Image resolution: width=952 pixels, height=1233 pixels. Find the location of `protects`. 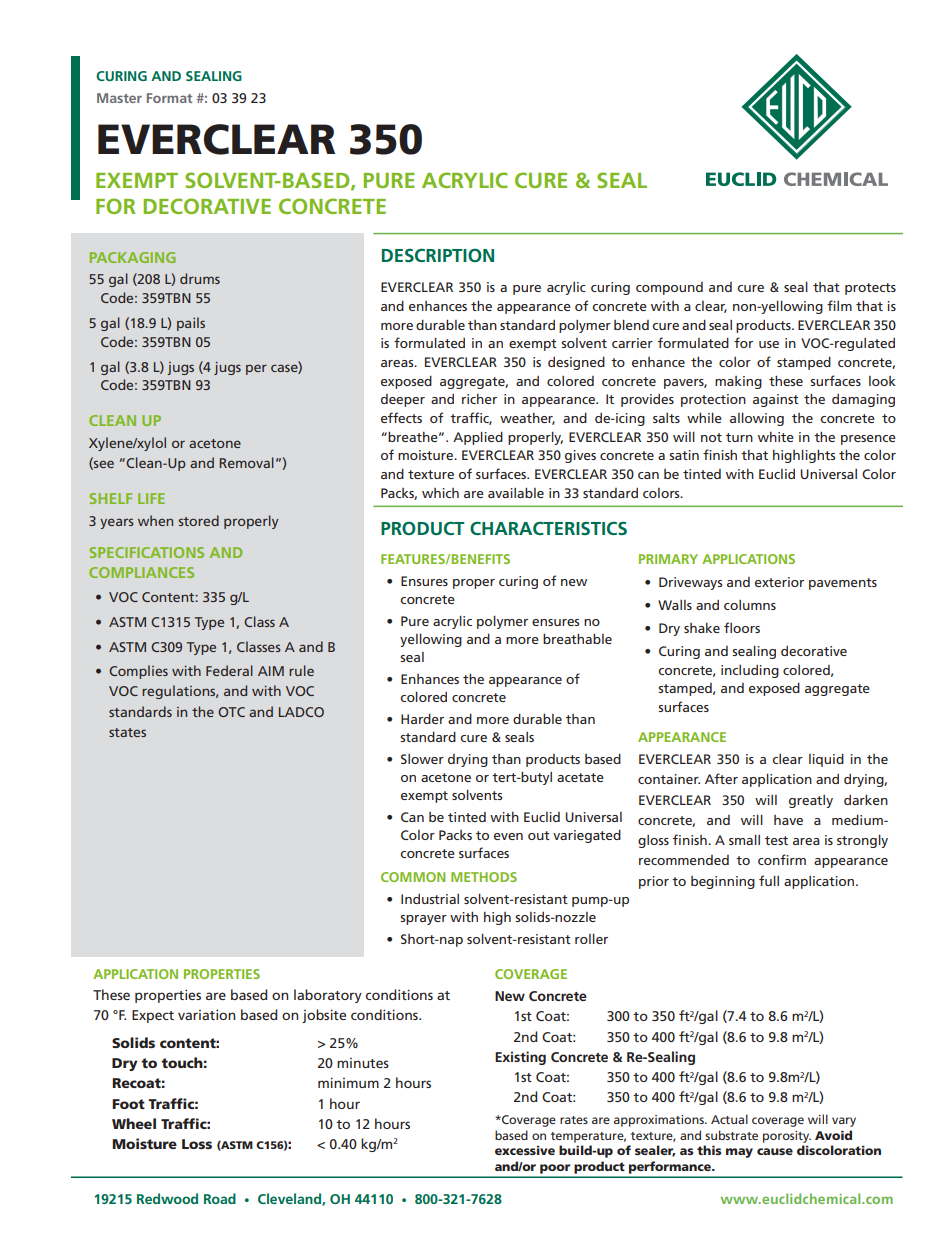

protects is located at coordinates (870, 289).
